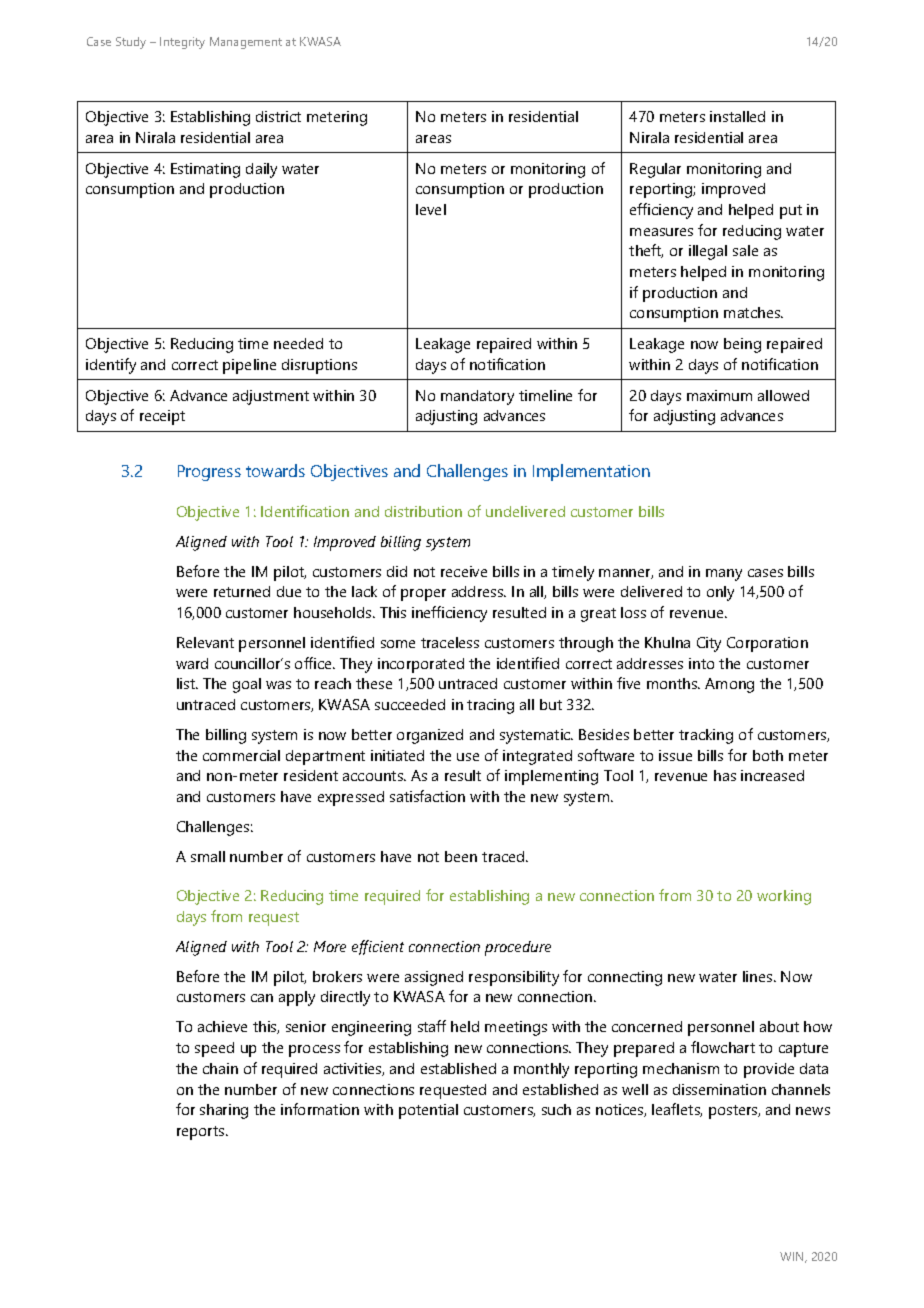 The image size is (924, 1308). I want to click on incorporated, so click(421, 665).
